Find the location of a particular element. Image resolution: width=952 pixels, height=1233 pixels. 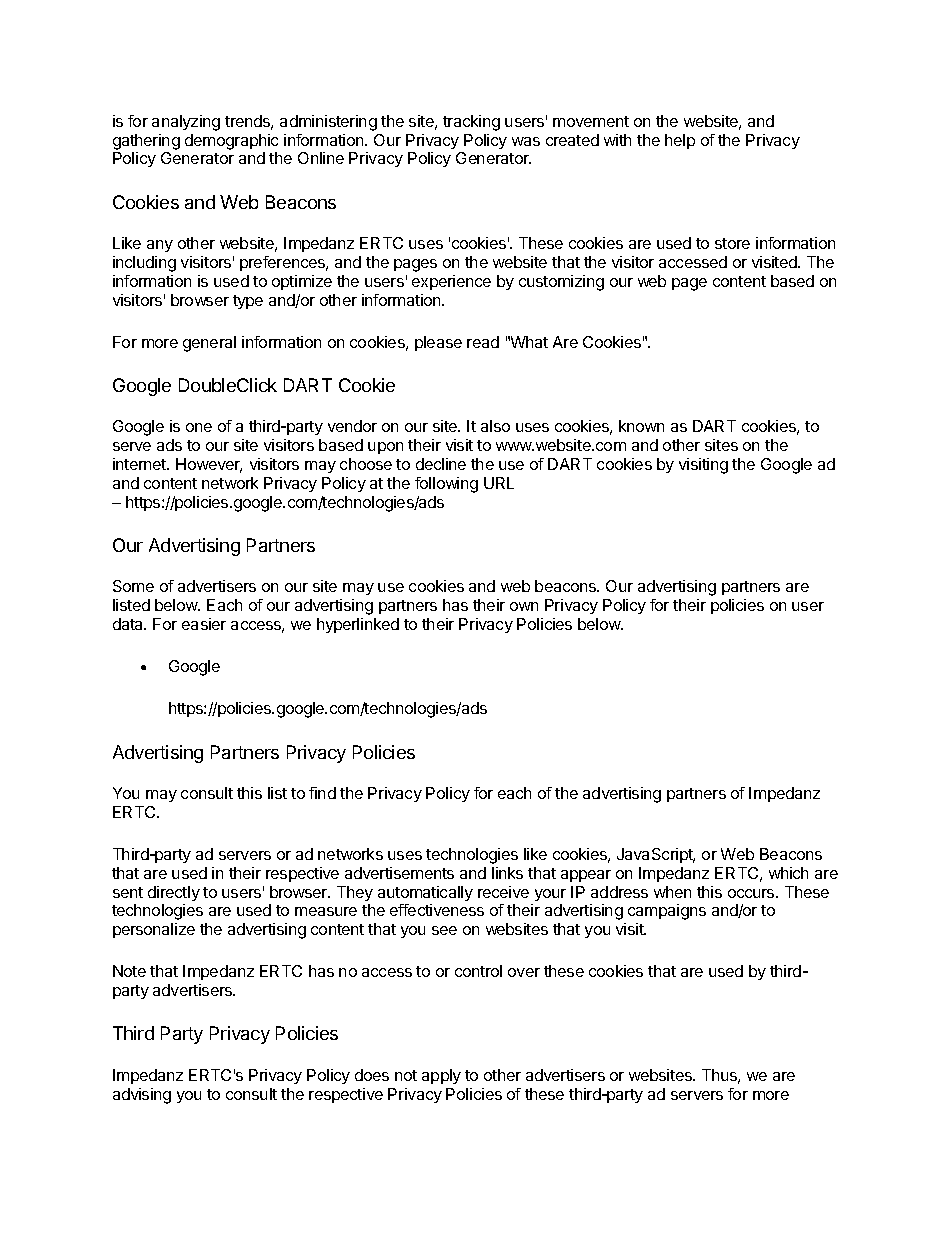

demographic is located at coordinates (231, 142).
